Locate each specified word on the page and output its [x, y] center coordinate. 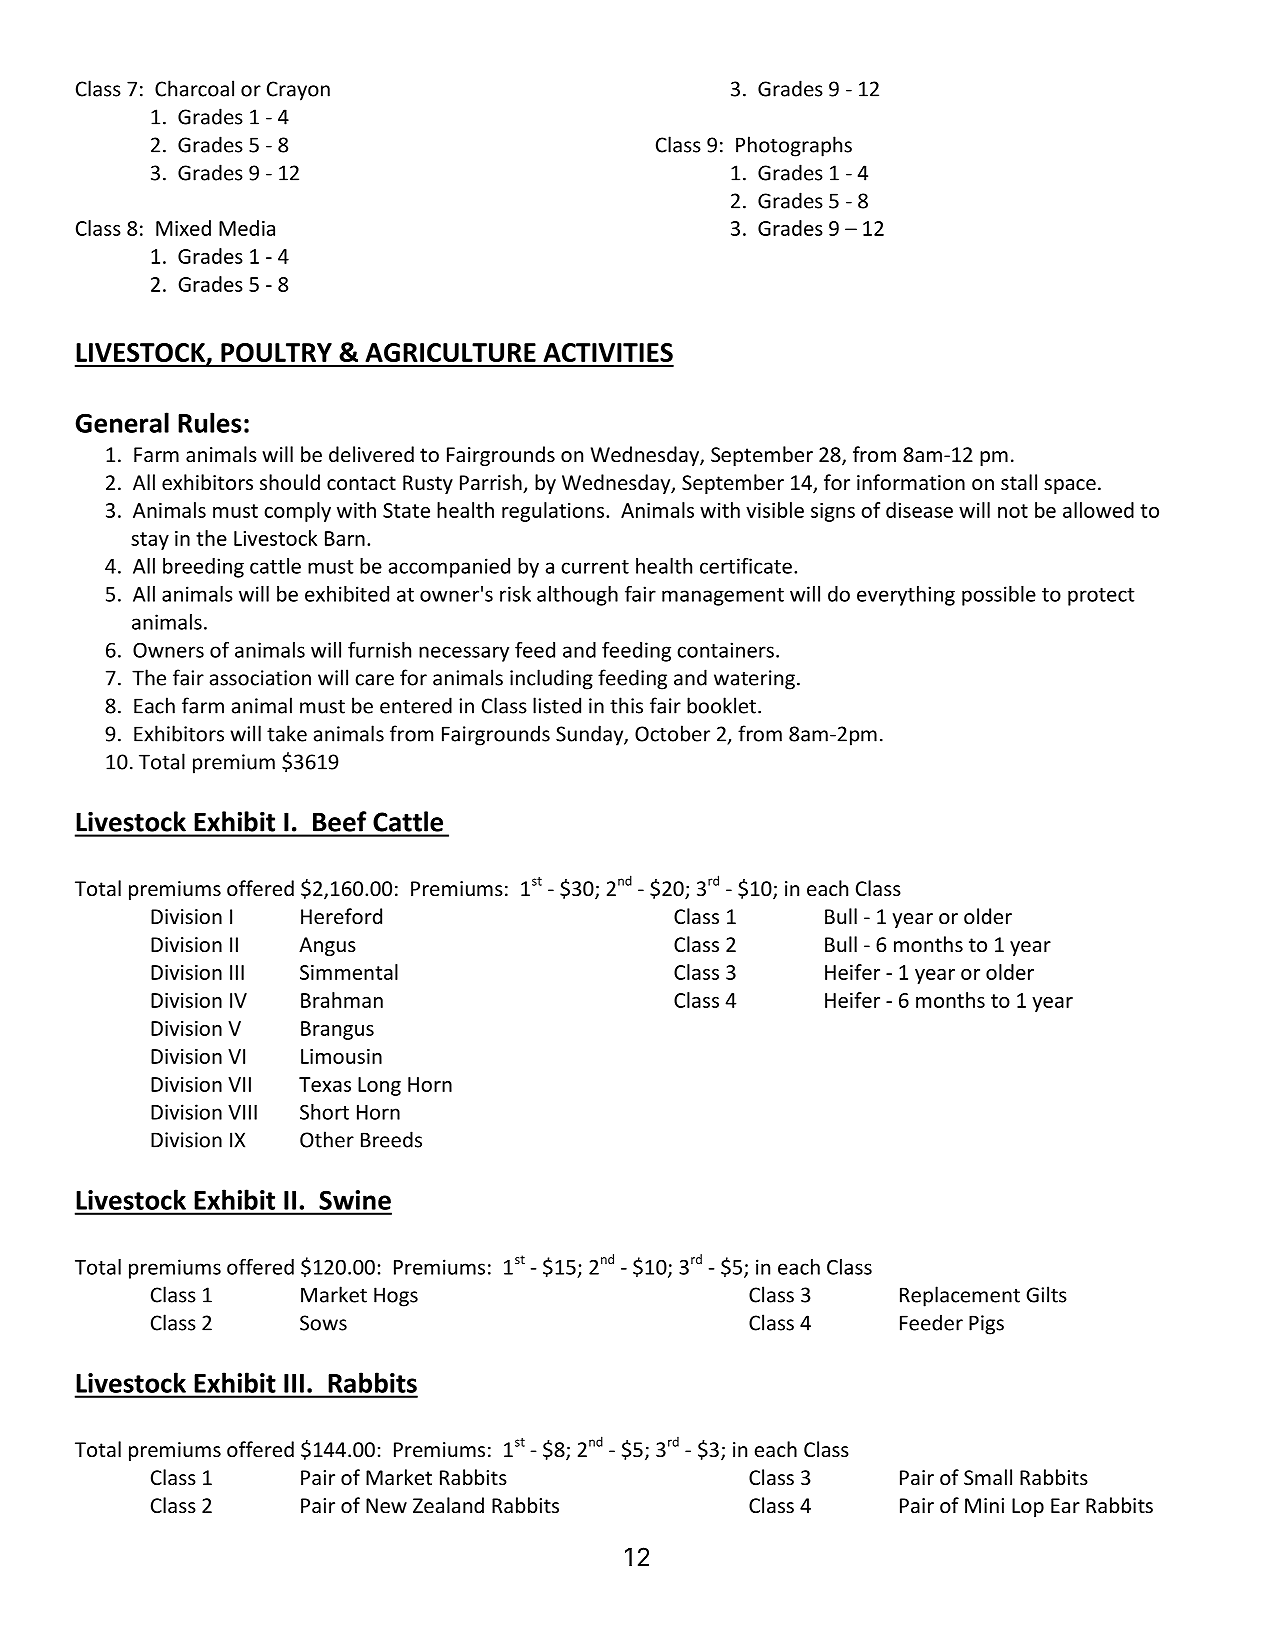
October [672, 733]
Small [988, 1477]
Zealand [448, 1505]
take [287, 733]
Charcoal [194, 88]
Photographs [794, 146]
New [386, 1506]
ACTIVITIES [608, 352]
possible [999, 596]
